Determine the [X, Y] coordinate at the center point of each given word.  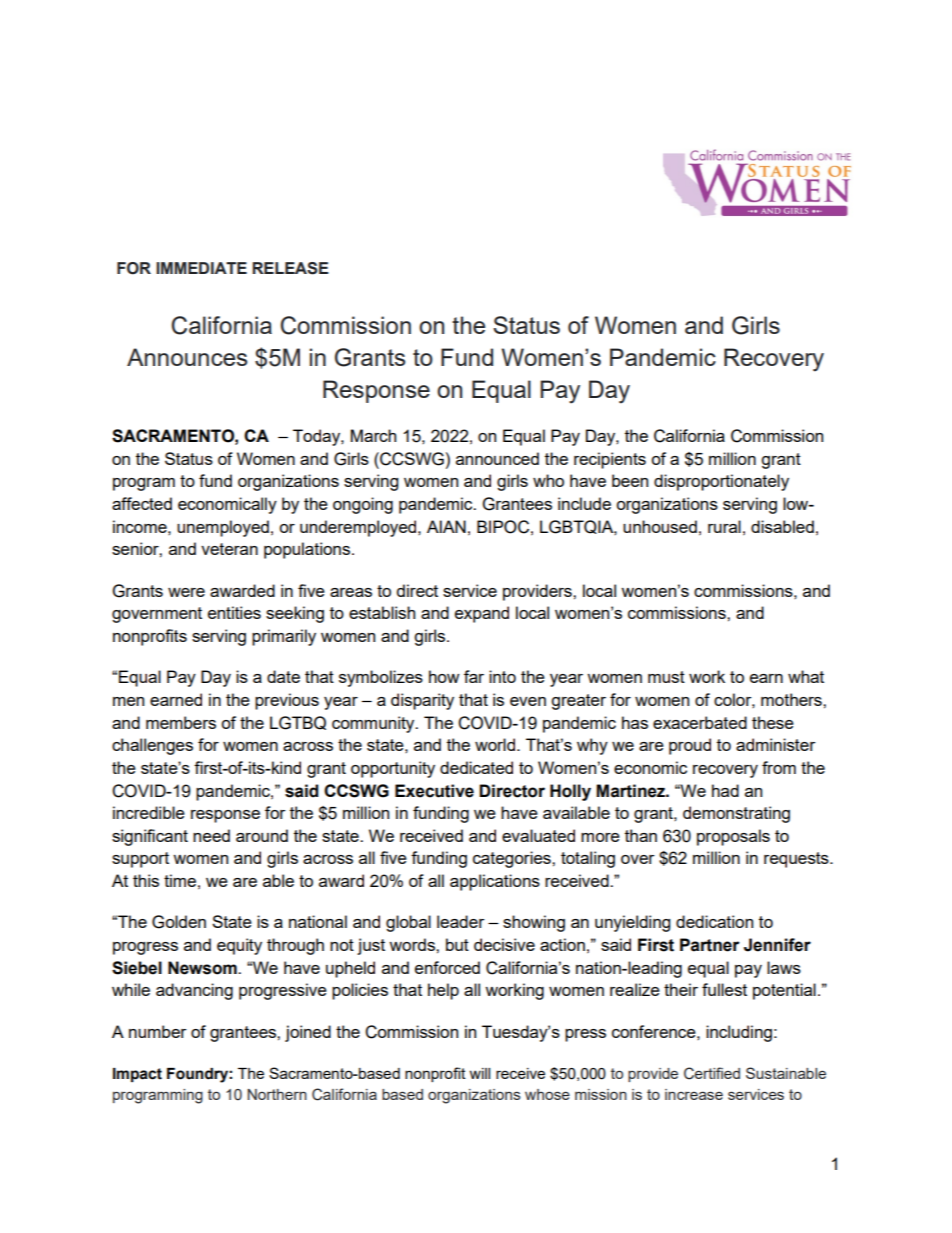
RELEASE [290, 268]
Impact [137, 1075]
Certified [712, 1073]
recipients [610, 460]
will [480, 1073]
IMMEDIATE [201, 268]
